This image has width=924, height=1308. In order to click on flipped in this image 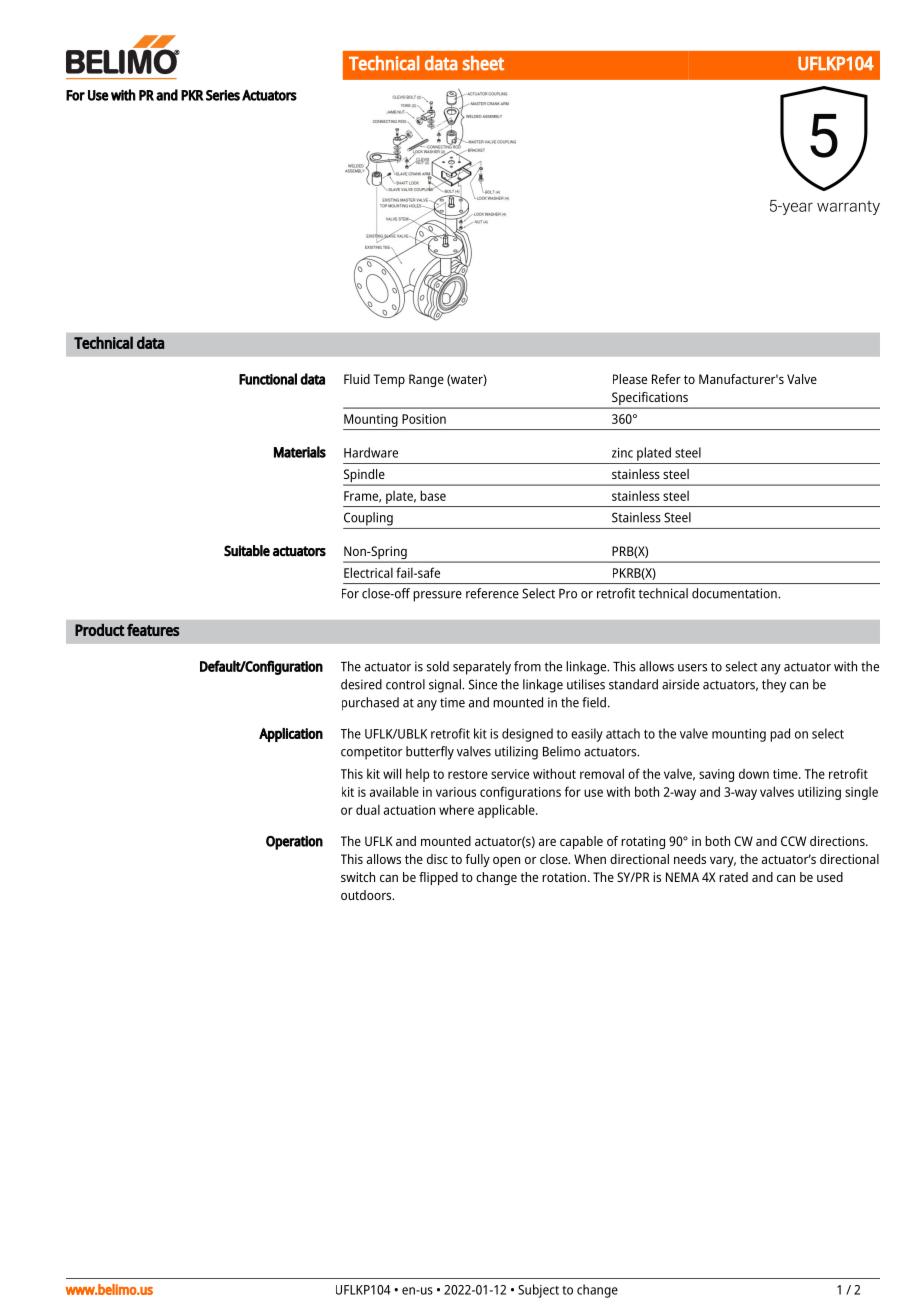, I will do `click(438, 878)`.
